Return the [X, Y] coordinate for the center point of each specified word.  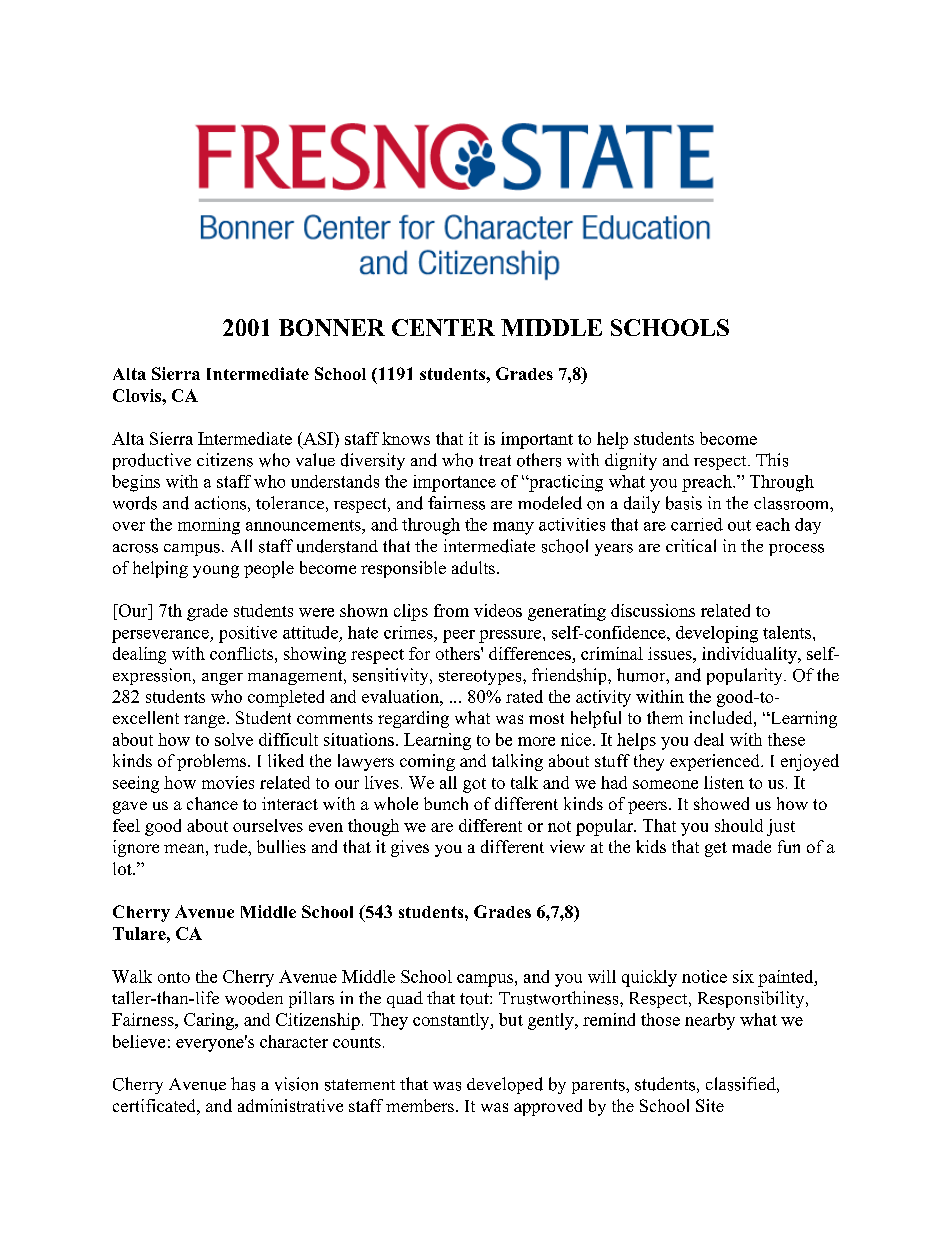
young [216, 571]
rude [231, 846]
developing [717, 634]
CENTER [443, 327]
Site [710, 1105]
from [451, 610]
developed [505, 1085]
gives [410, 848]
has [243, 1084]
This [772, 460]
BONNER [332, 327]
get [716, 849]
